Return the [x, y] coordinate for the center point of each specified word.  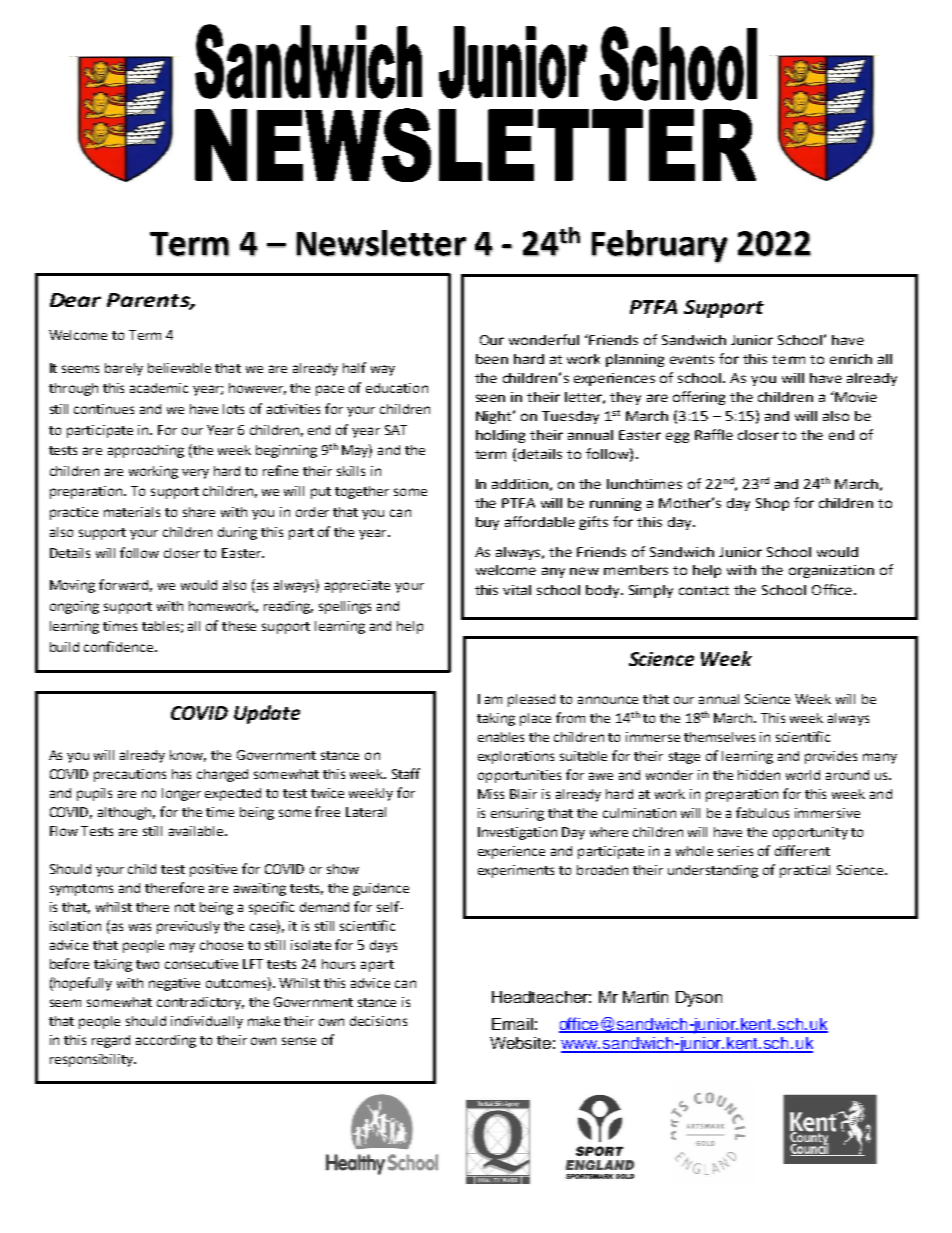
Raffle [714, 434]
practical [805, 871]
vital [517, 590]
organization [831, 571]
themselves [719, 737]
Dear [75, 300]
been [492, 359]
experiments [516, 871]
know [188, 756]
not [185, 907]
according [166, 1041]
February [660, 246]
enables [501, 737]
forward [125, 585]
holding [500, 436]
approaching [146, 451]
